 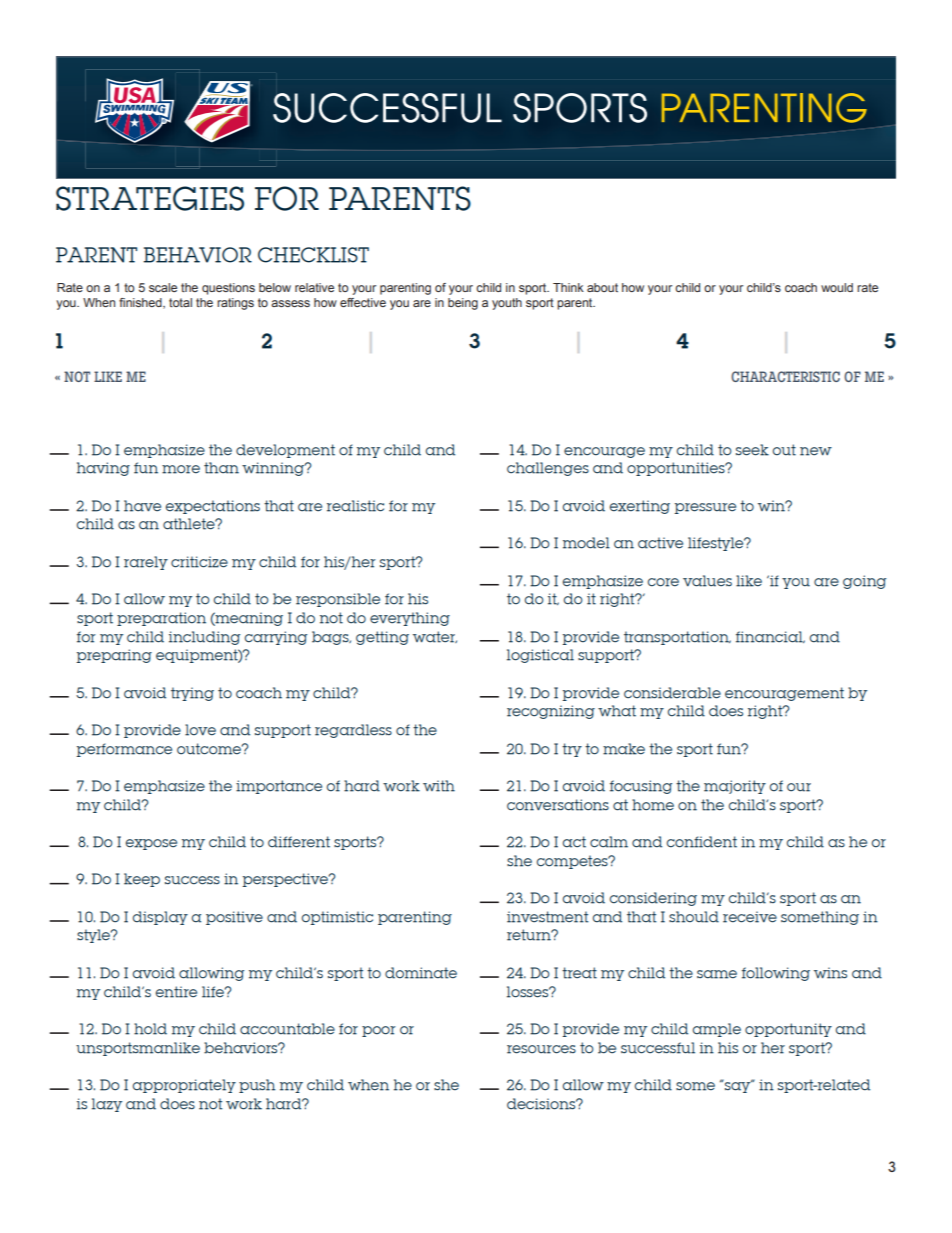 What do you see at coordinates (738, 1086) in the screenshot?
I see `say` at bounding box center [738, 1086].
